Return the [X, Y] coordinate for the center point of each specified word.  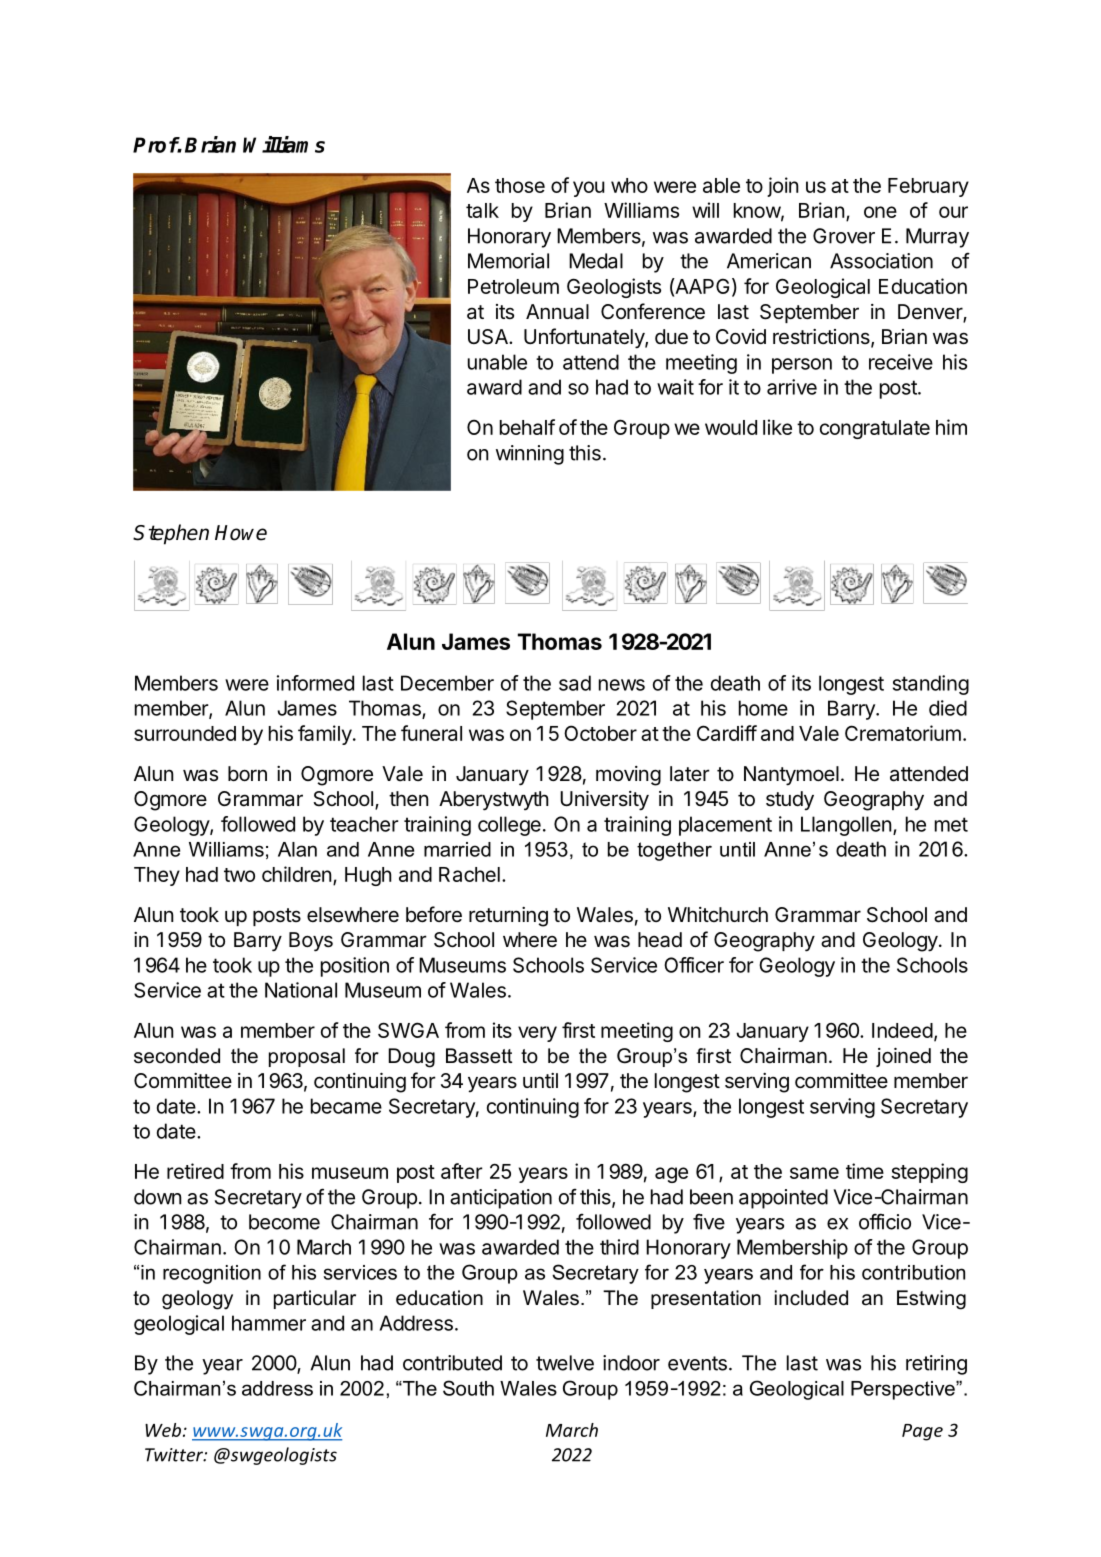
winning [530, 455]
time [865, 1171]
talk [482, 210]
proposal [307, 1057]
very [537, 1034]
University [604, 801]
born [247, 773]
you [589, 189]
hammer [269, 1323]
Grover [844, 236]
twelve [565, 1363]
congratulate [875, 429]
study [790, 801]
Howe [241, 533]
